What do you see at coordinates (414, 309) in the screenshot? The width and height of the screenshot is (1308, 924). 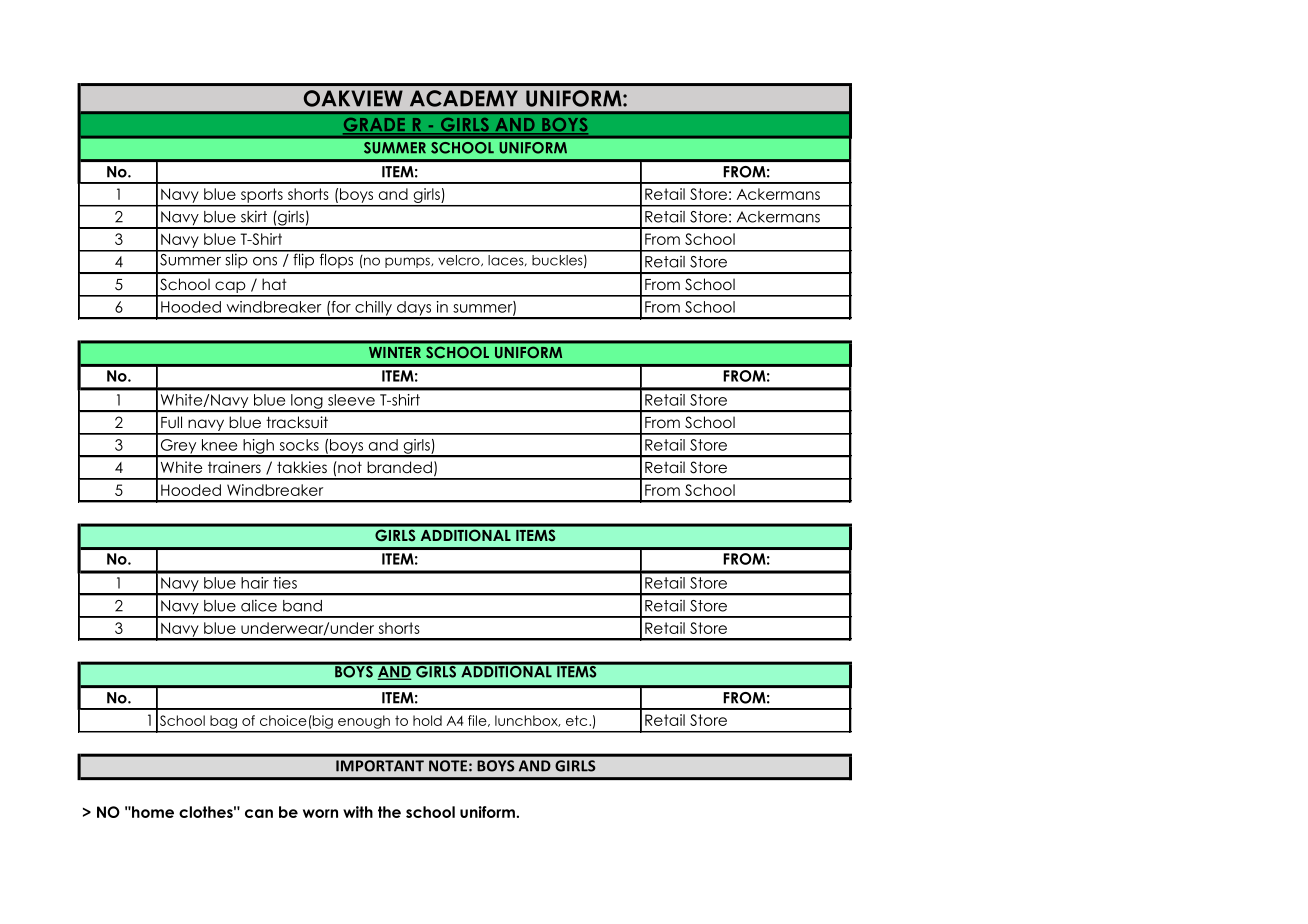 I see `days` at bounding box center [414, 309].
